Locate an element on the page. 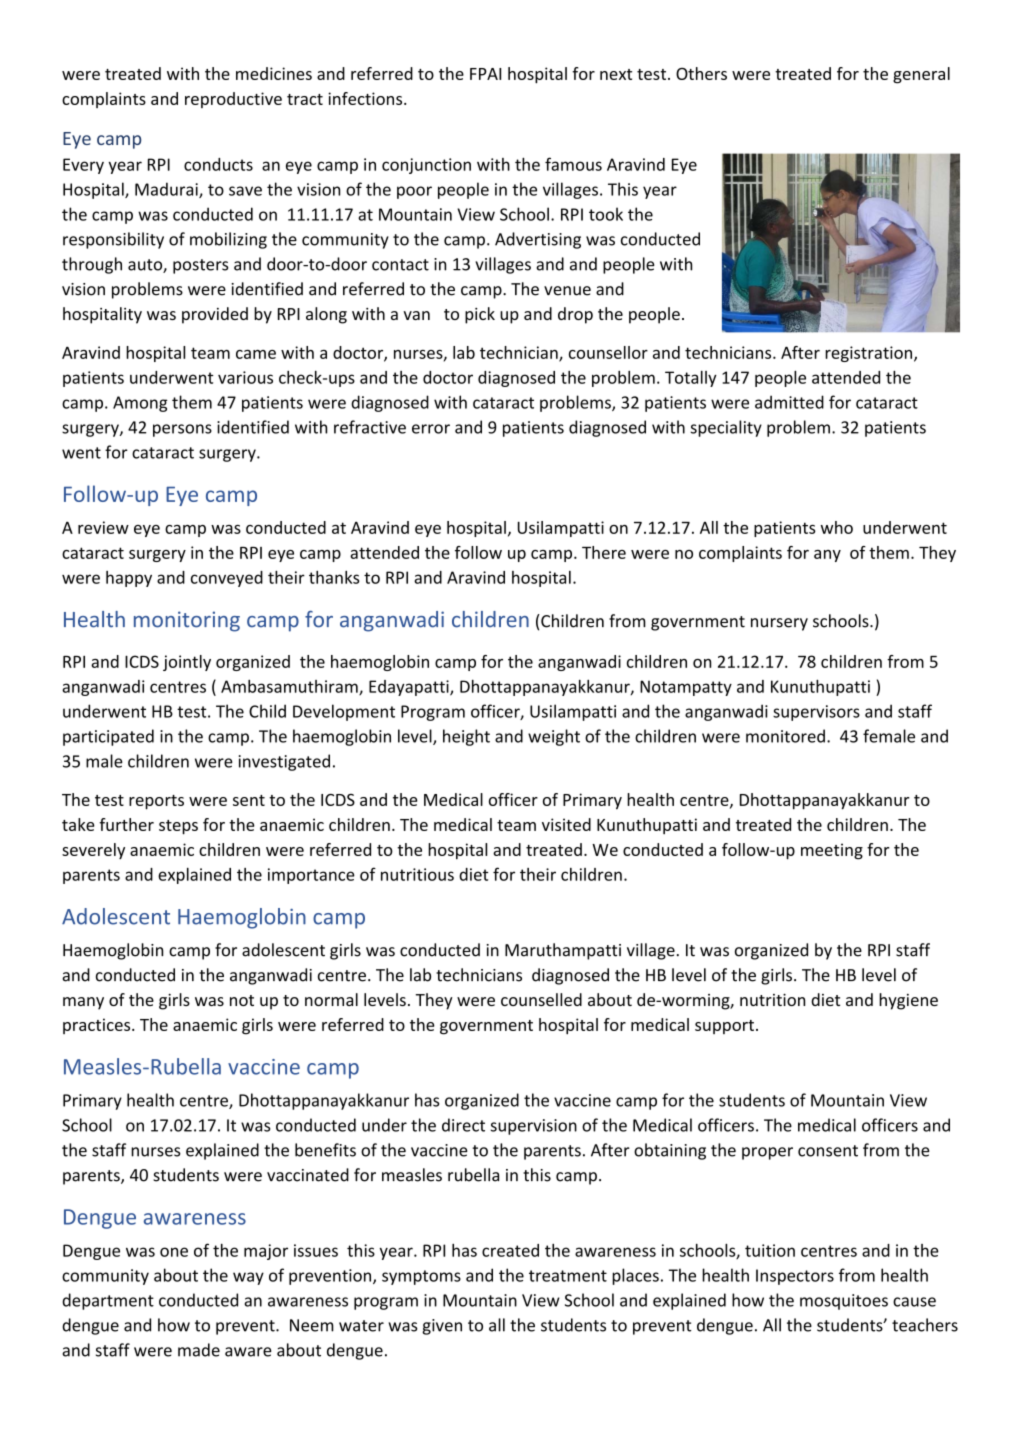 Image resolution: width=1023 pixels, height=1447 pixels. mosquitoes is located at coordinates (844, 1302).
